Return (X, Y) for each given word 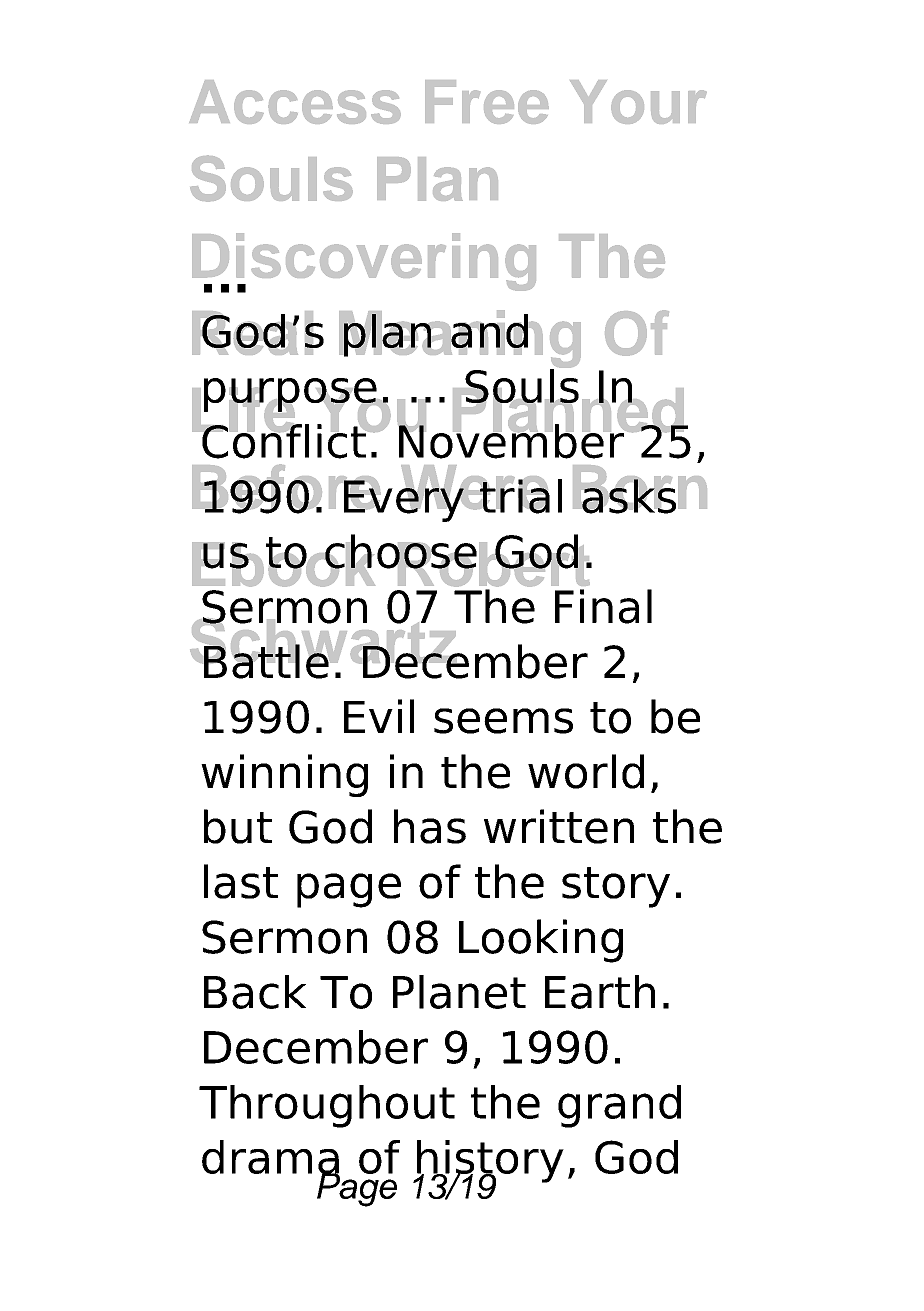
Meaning (460, 340)
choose (400, 552)
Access (295, 102)
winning (284, 775)
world (586, 771)
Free (487, 102)
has (430, 826)
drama (270, 1158)
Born (640, 487)
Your (638, 102)
